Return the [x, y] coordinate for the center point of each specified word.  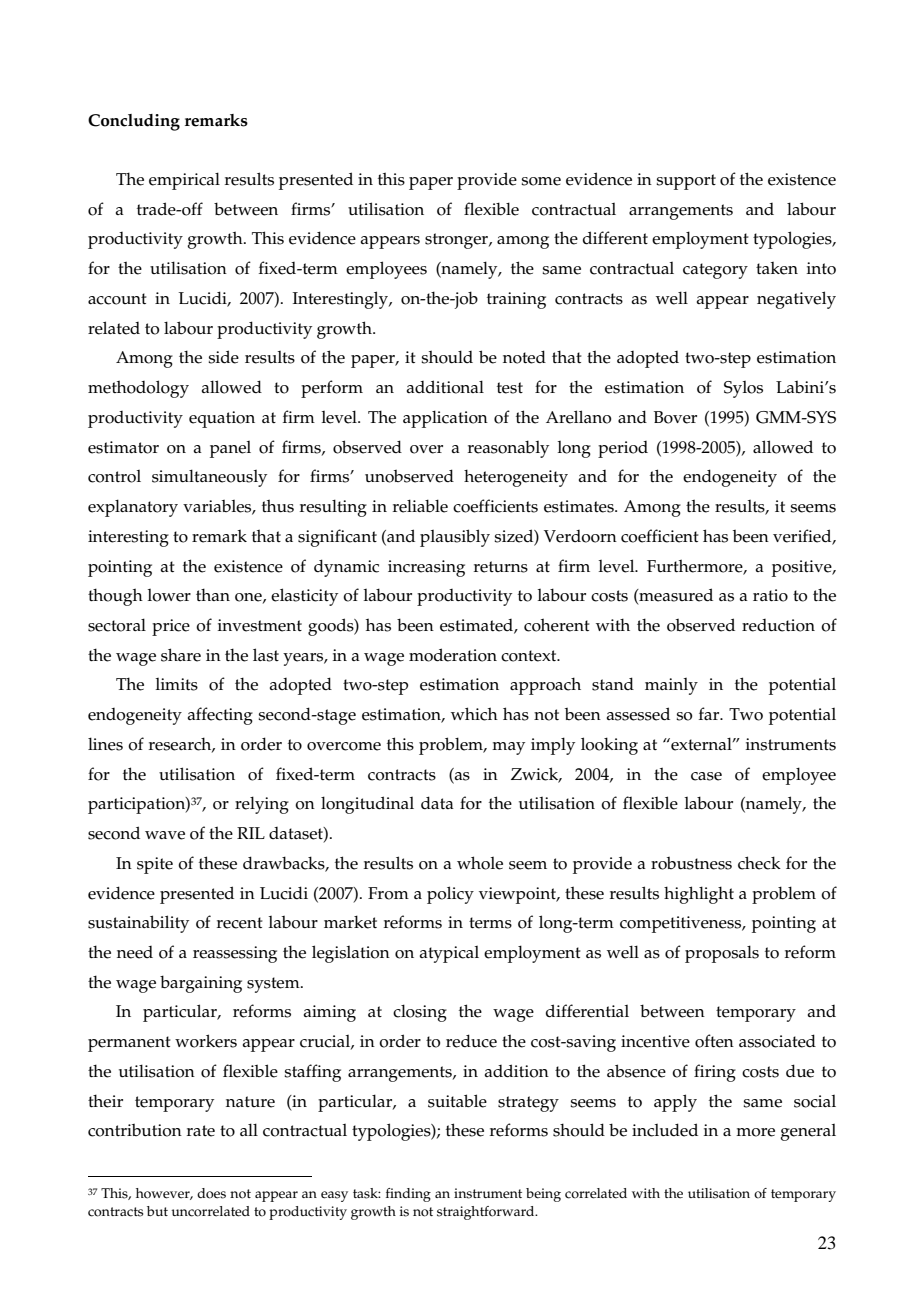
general [808, 1132]
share [181, 655]
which [474, 714]
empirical [184, 181]
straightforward [487, 1213]
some [541, 181]
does [211, 1193]
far [710, 713]
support [686, 182]
